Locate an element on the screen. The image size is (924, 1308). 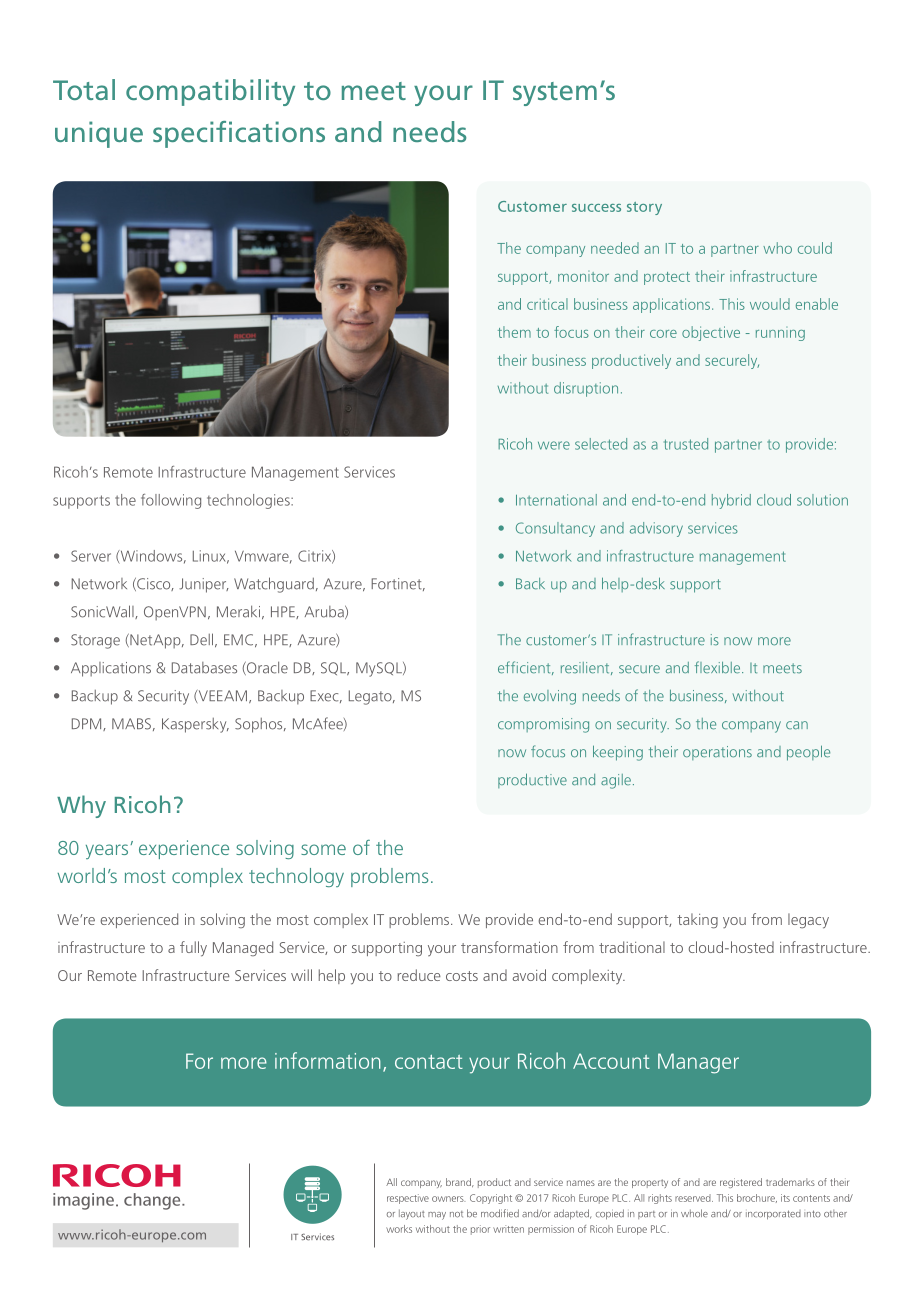
registered is located at coordinates (741, 1183).
